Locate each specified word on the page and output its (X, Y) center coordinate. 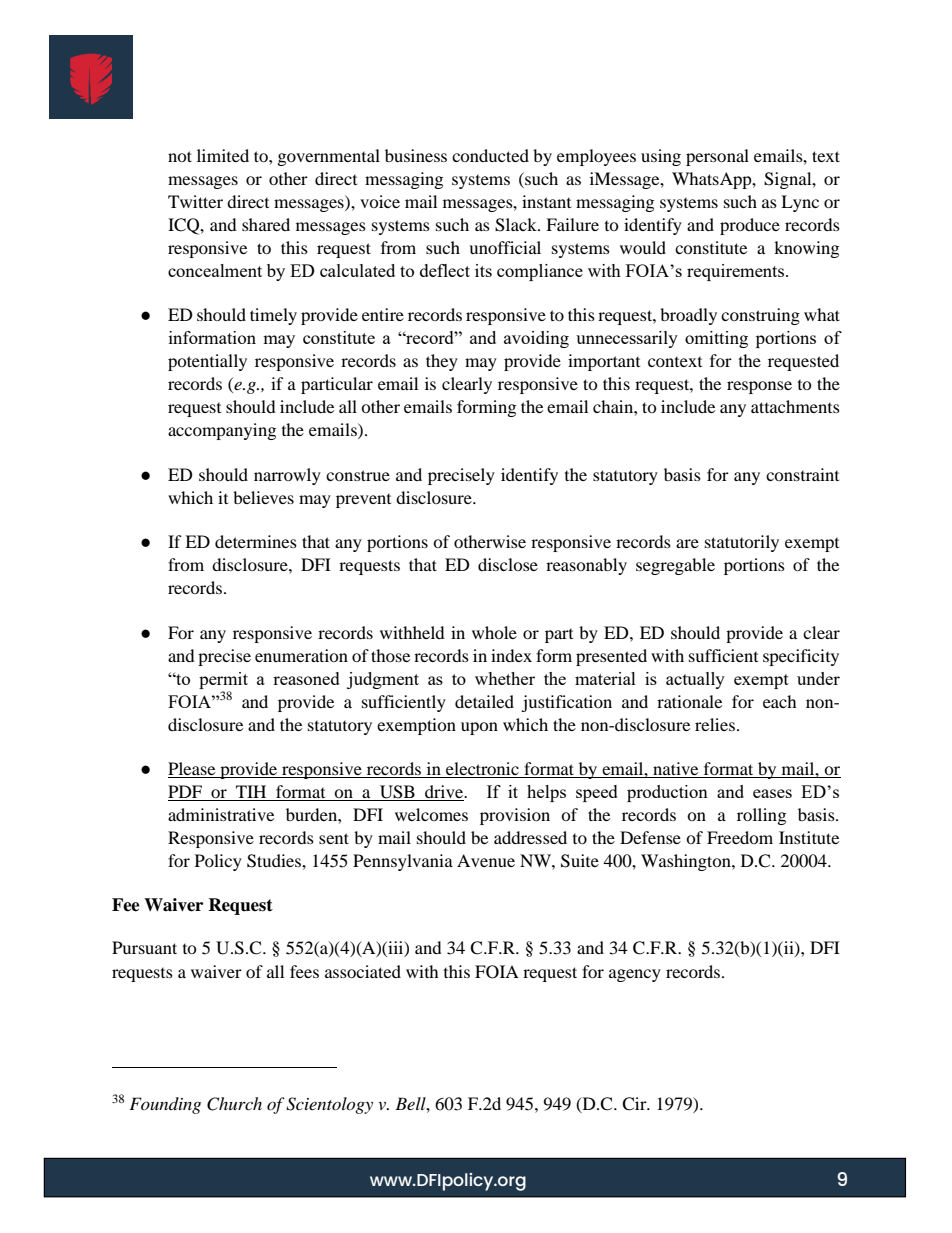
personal (717, 157)
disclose (508, 564)
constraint (802, 474)
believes (263, 497)
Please (193, 770)
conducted (490, 155)
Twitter (195, 201)
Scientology (329, 1105)
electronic (482, 770)
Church (234, 1104)
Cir (635, 1104)
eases (772, 793)
